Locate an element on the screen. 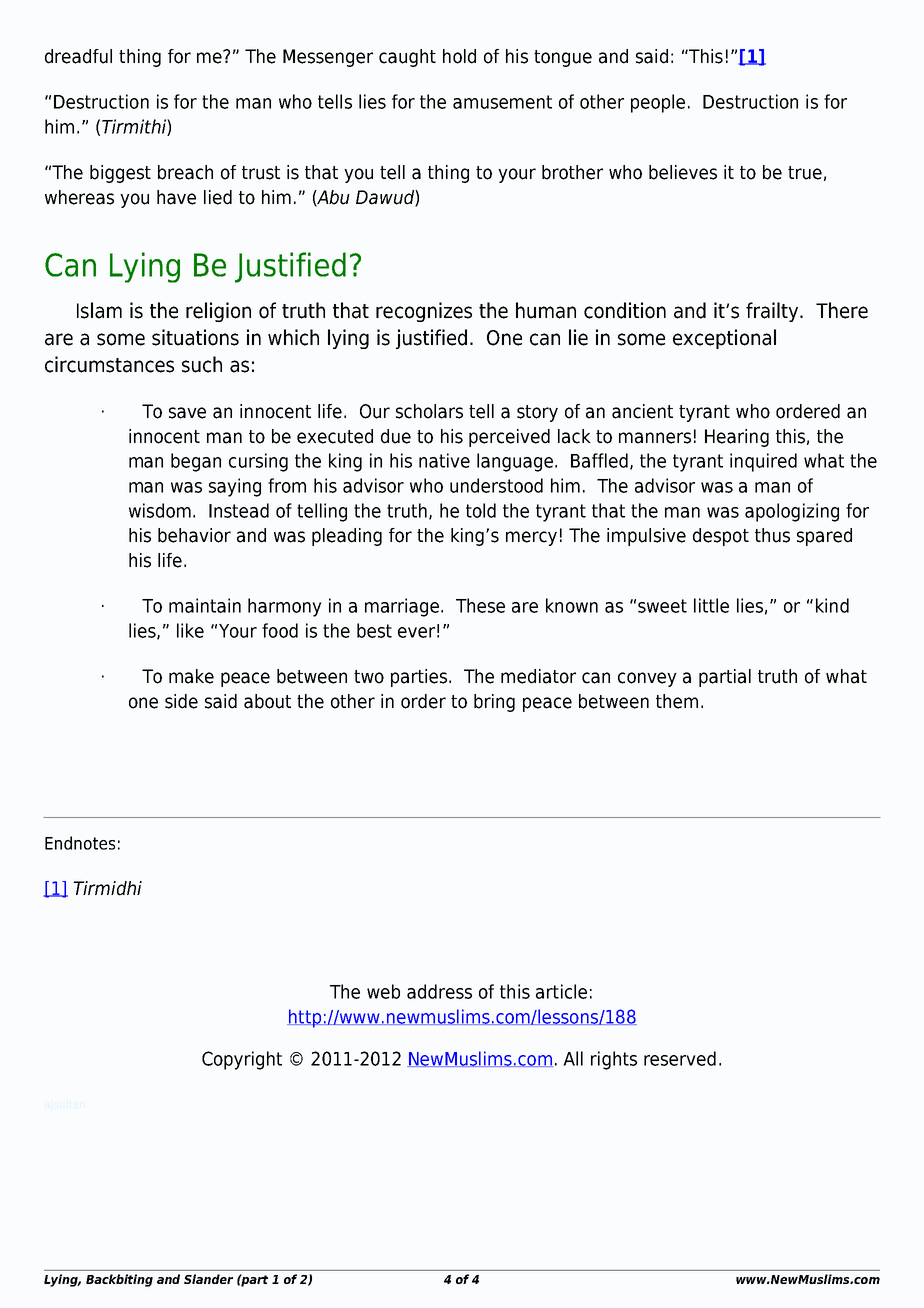  All is located at coordinates (573, 1058).
